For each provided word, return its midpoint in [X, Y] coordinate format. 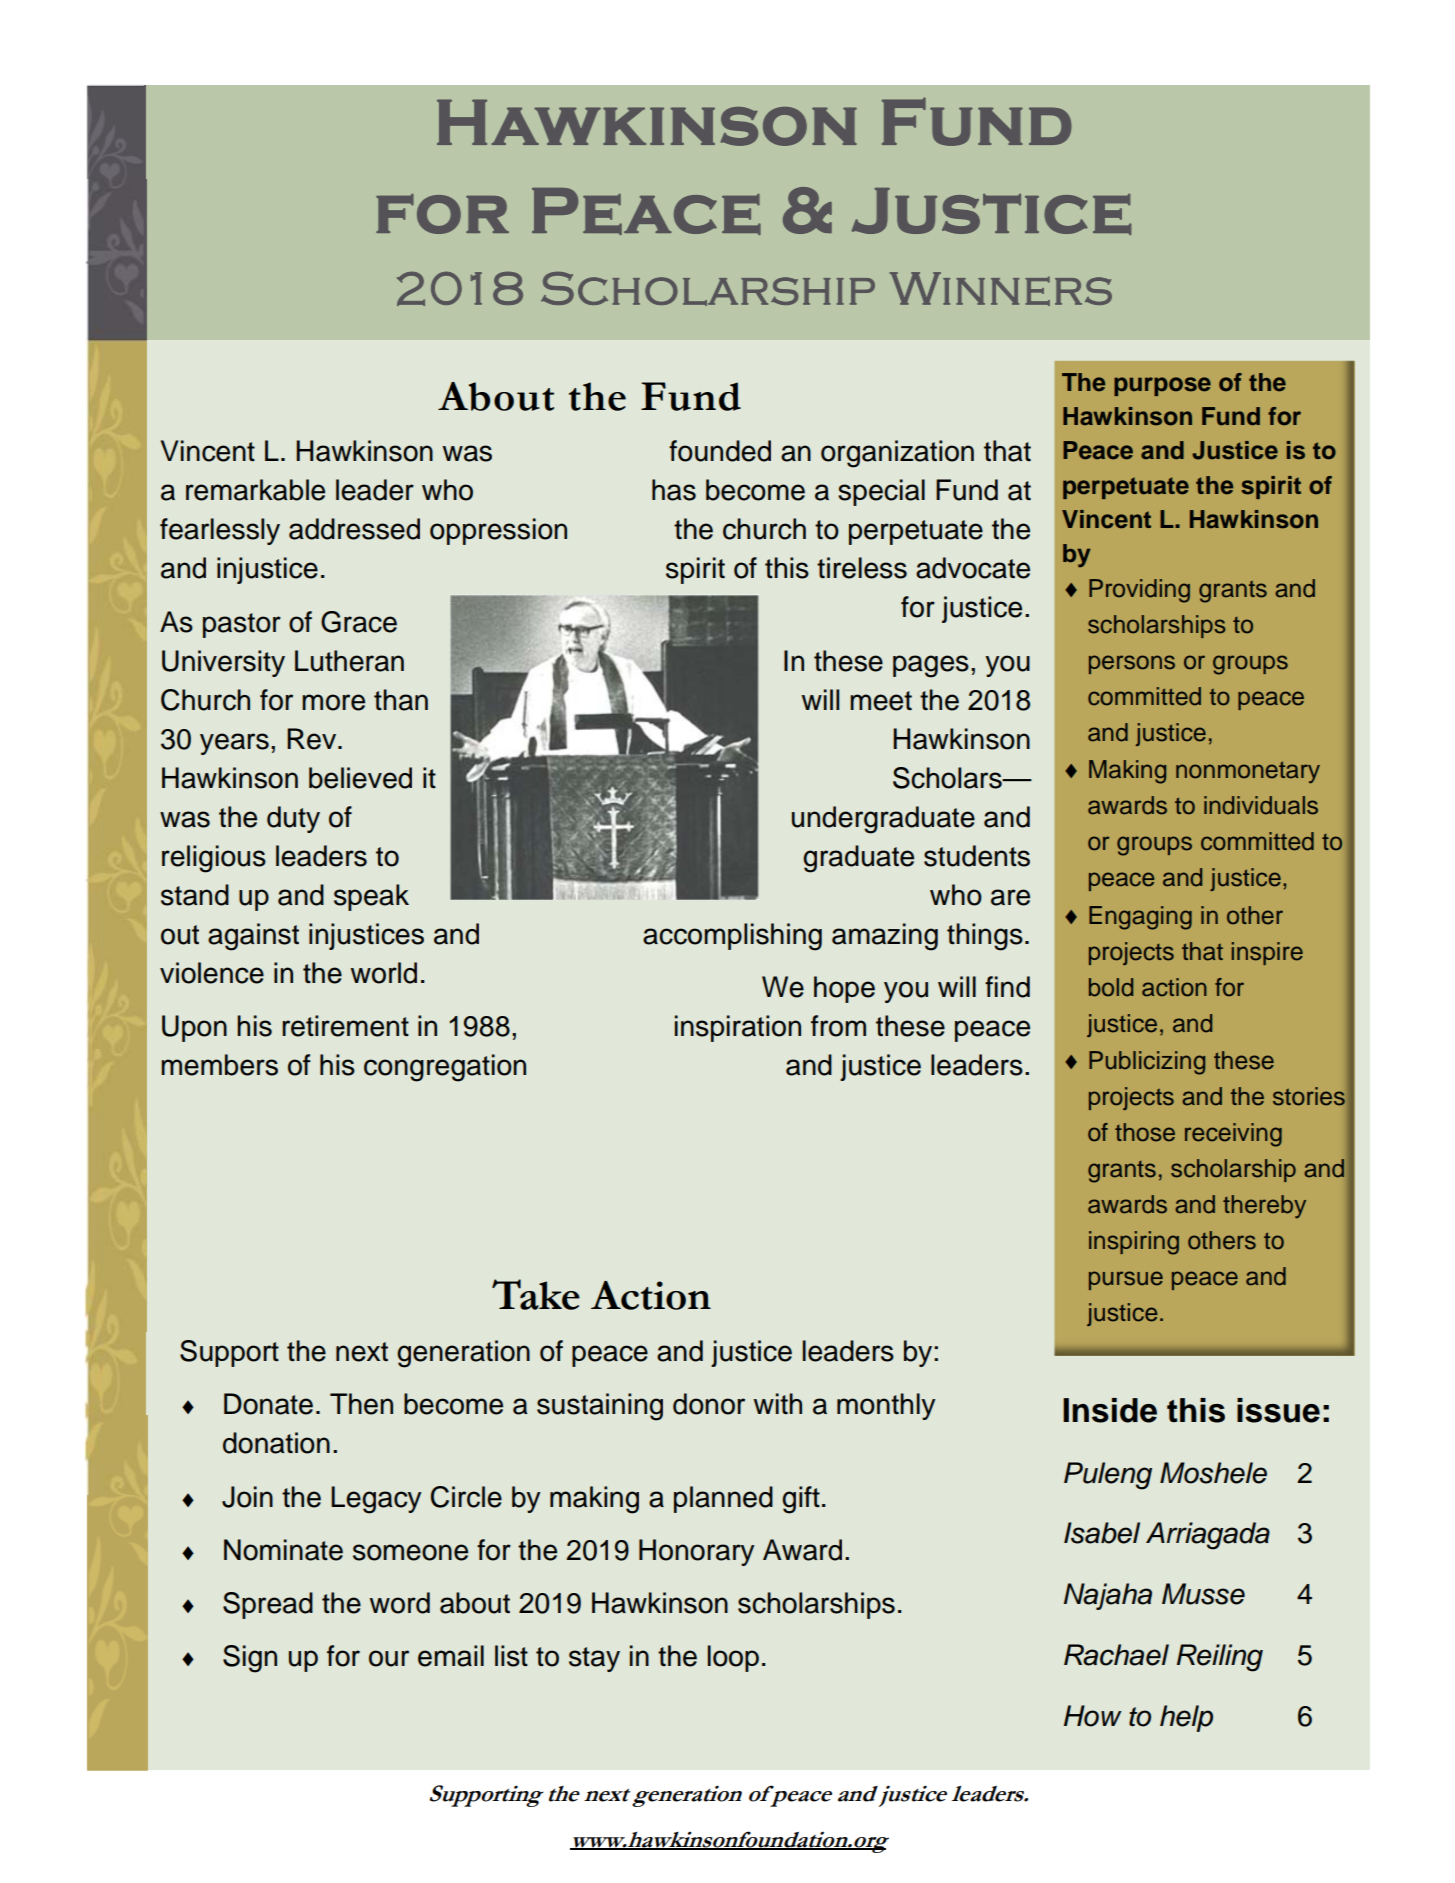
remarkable [255, 490]
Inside [1110, 1410]
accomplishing [732, 937]
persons [1132, 664]
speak [371, 897]
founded [720, 451]
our [389, 1658]
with [777, 1403]
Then [361, 1404]
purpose [1162, 386]
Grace [359, 622]
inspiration [738, 1028]
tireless [862, 568]
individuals [1261, 805]
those [1145, 1132]
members [219, 1065]
